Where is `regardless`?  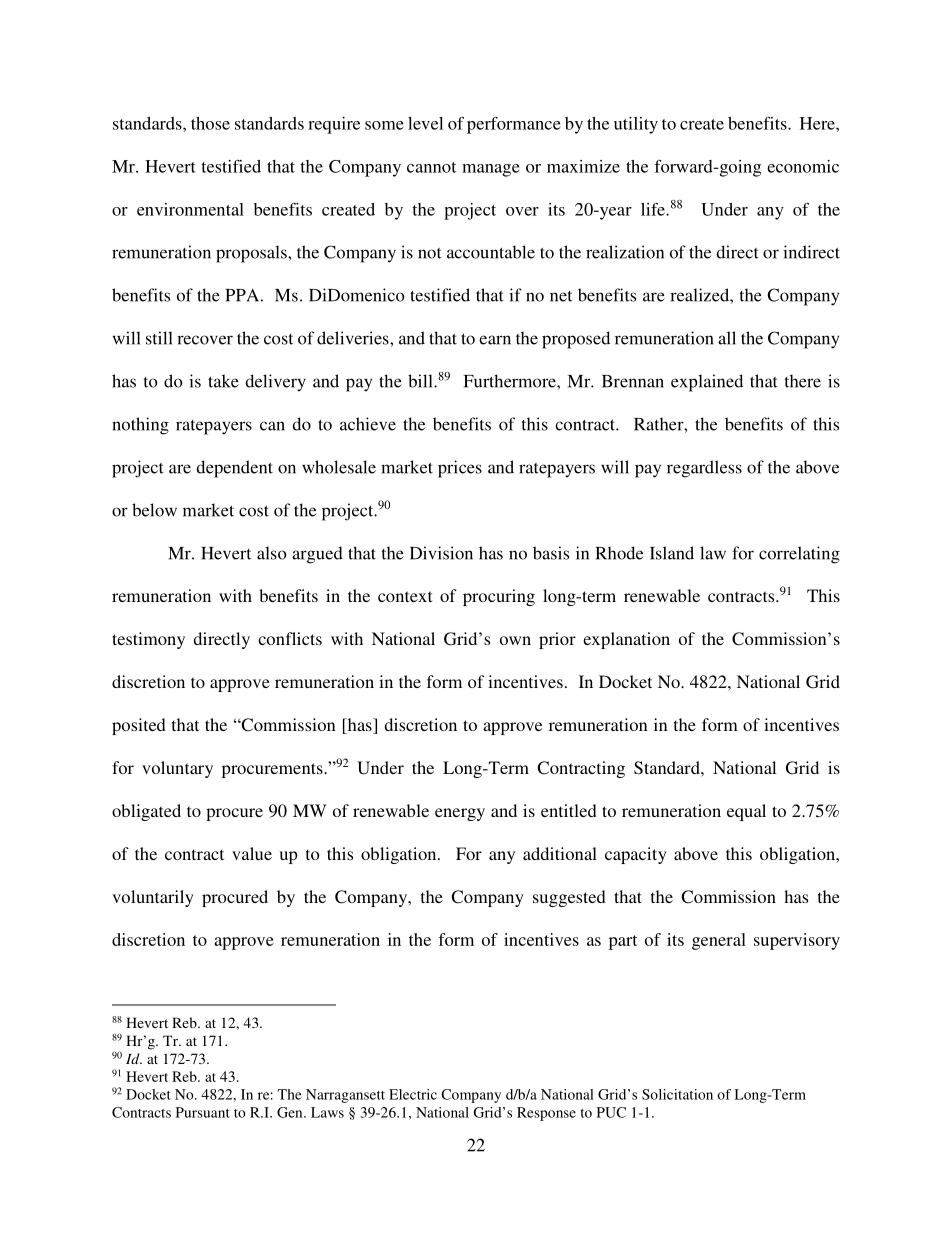
regardless is located at coordinates (704, 469).
